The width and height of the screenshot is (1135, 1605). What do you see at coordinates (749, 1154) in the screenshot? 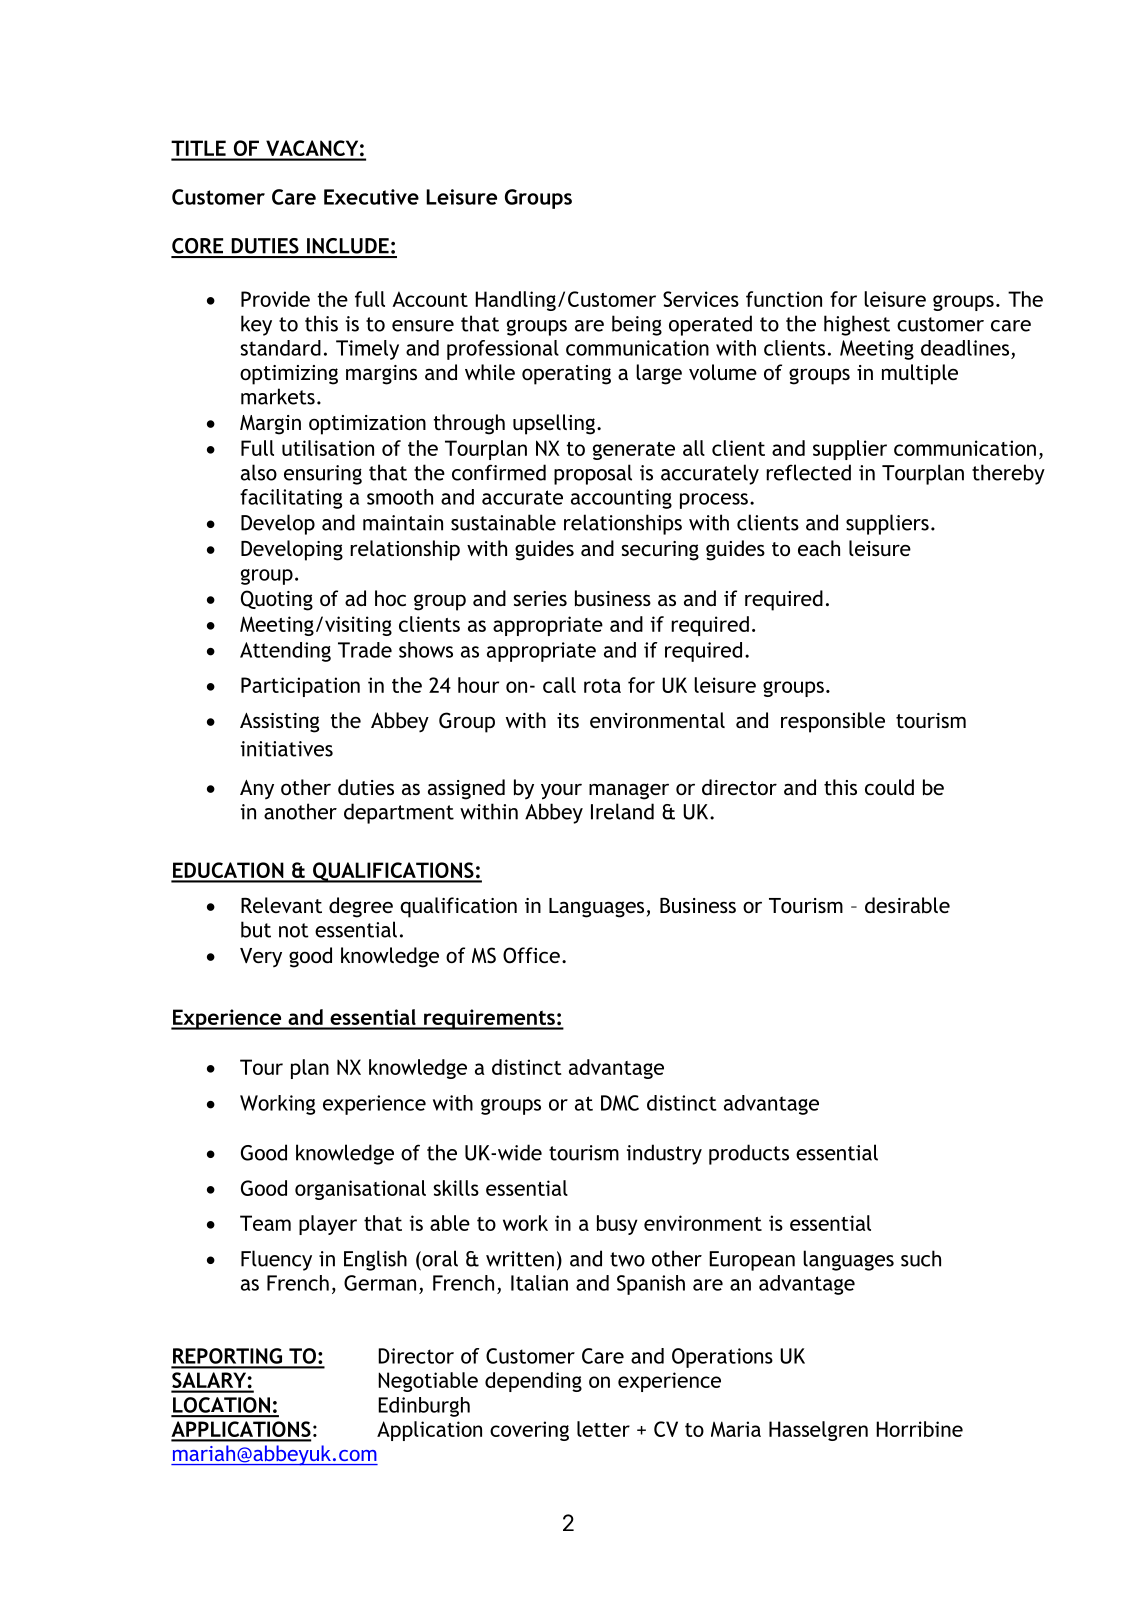
I see `products` at bounding box center [749, 1154].
